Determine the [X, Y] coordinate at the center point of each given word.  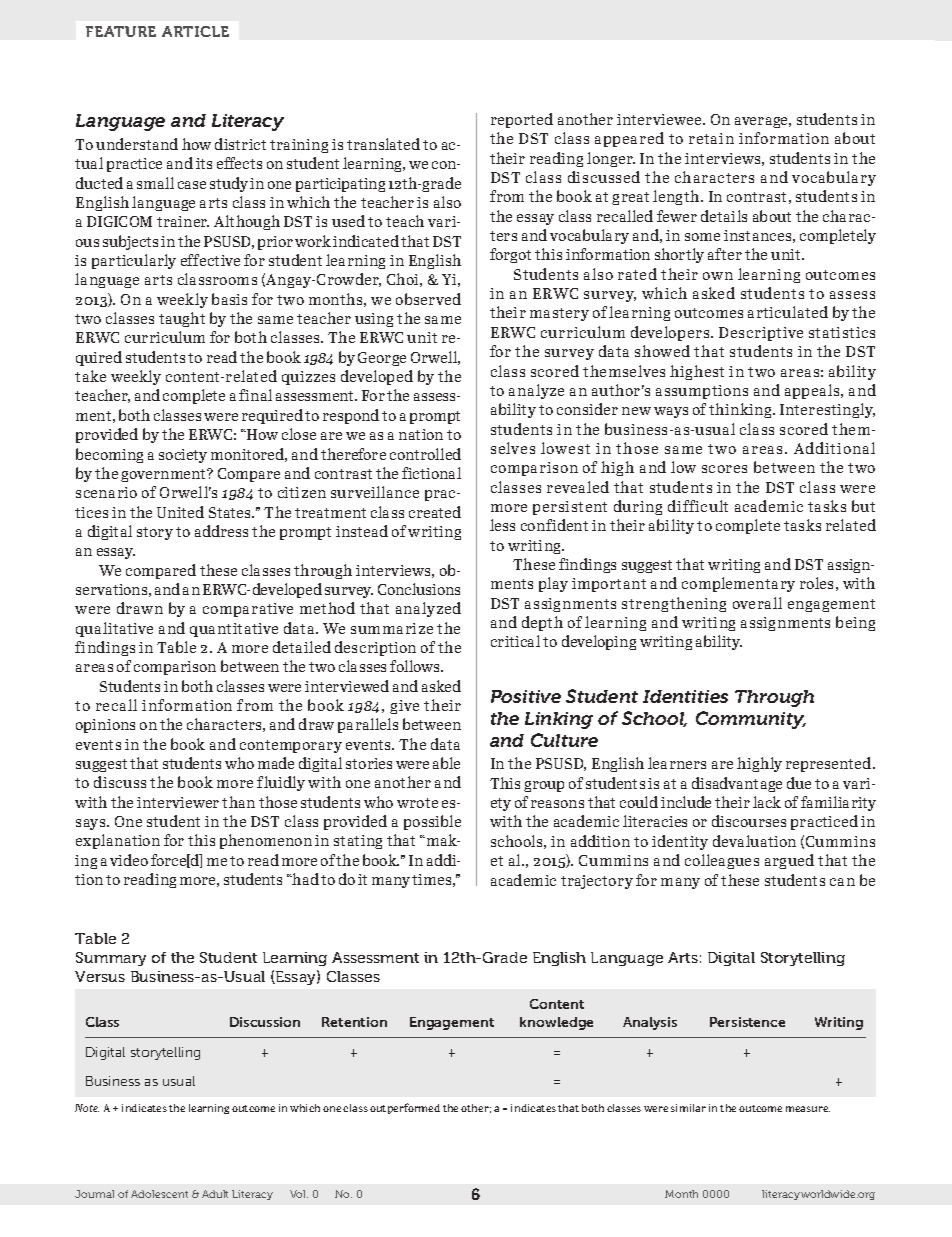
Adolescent [159, 1194]
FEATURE [121, 31]
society [183, 456]
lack [767, 802]
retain [711, 138]
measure [808, 1109]
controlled [425, 454]
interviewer [178, 802]
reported [522, 120]
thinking [741, 410]
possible [432, 822]
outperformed [405, 1108]
